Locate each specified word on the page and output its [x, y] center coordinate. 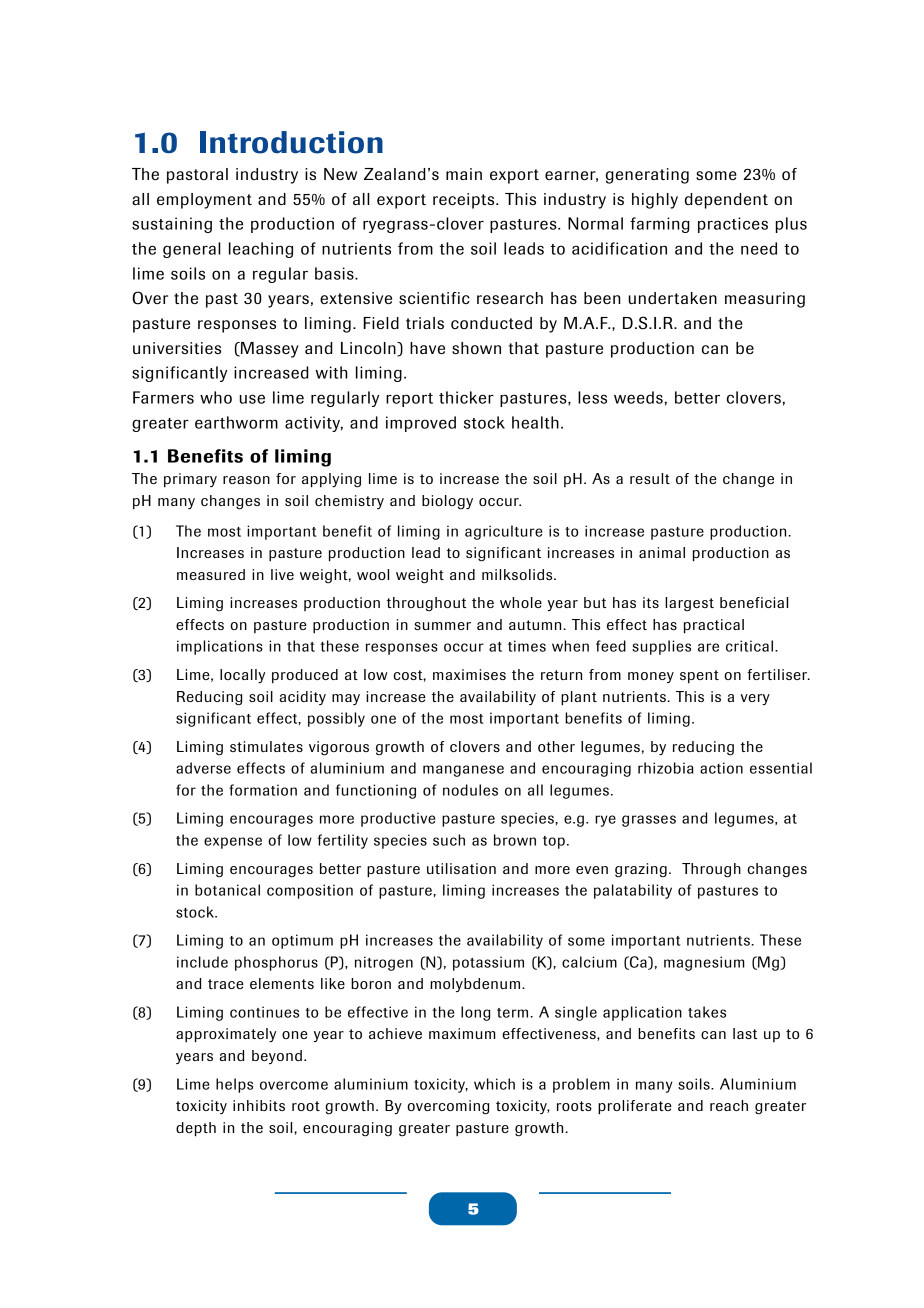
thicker [466, 397]
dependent [726, 201]
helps [234, 1085]
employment [204, 201]
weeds [638, 397]
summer [442, 626]
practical [714, 626]
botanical [227, 890]
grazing [641, 870]
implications [220, 647]
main [464, 174]
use [252, 399]
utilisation [461, 868]
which [494, 1084]
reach [729, 1105]
